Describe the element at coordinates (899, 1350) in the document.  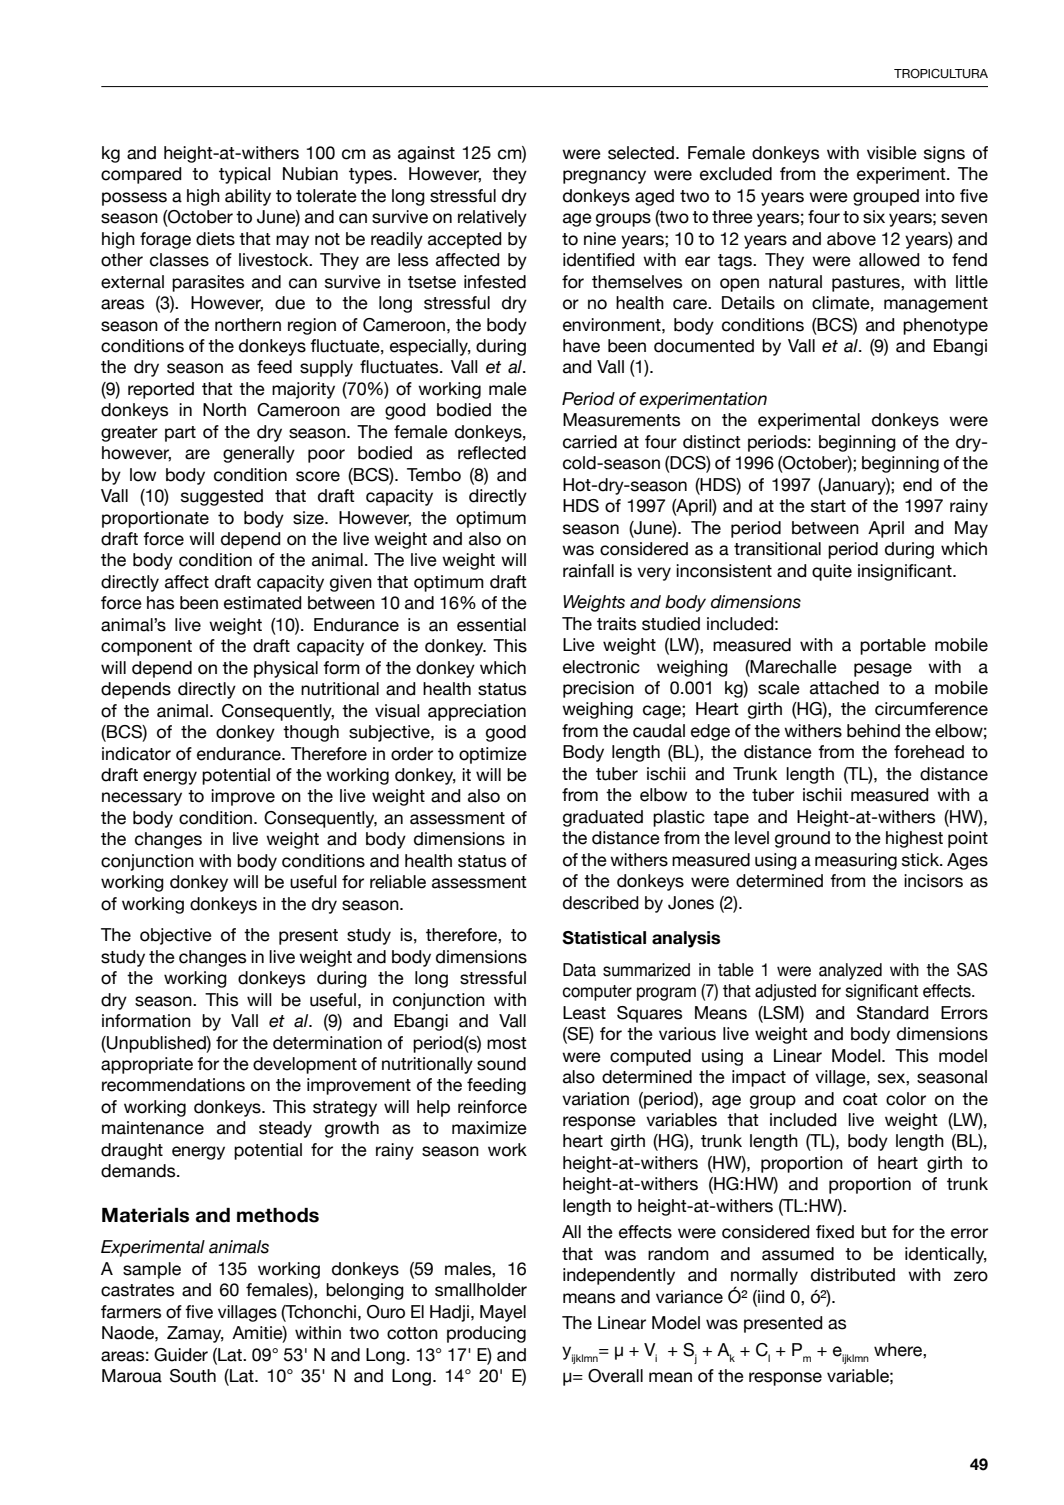
I see `where` at that location.
